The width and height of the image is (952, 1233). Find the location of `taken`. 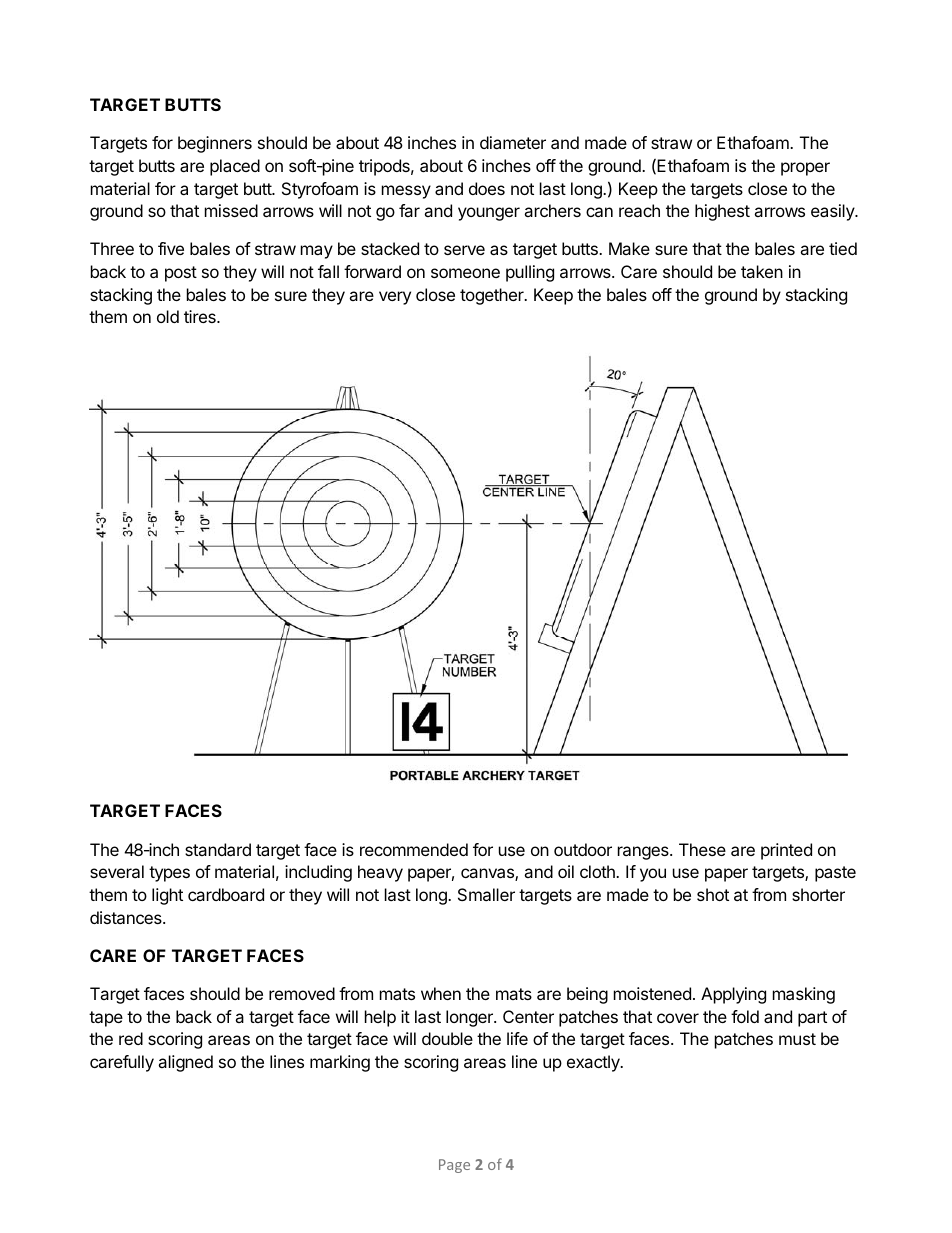

taken is located at coordinates (762, 271).
